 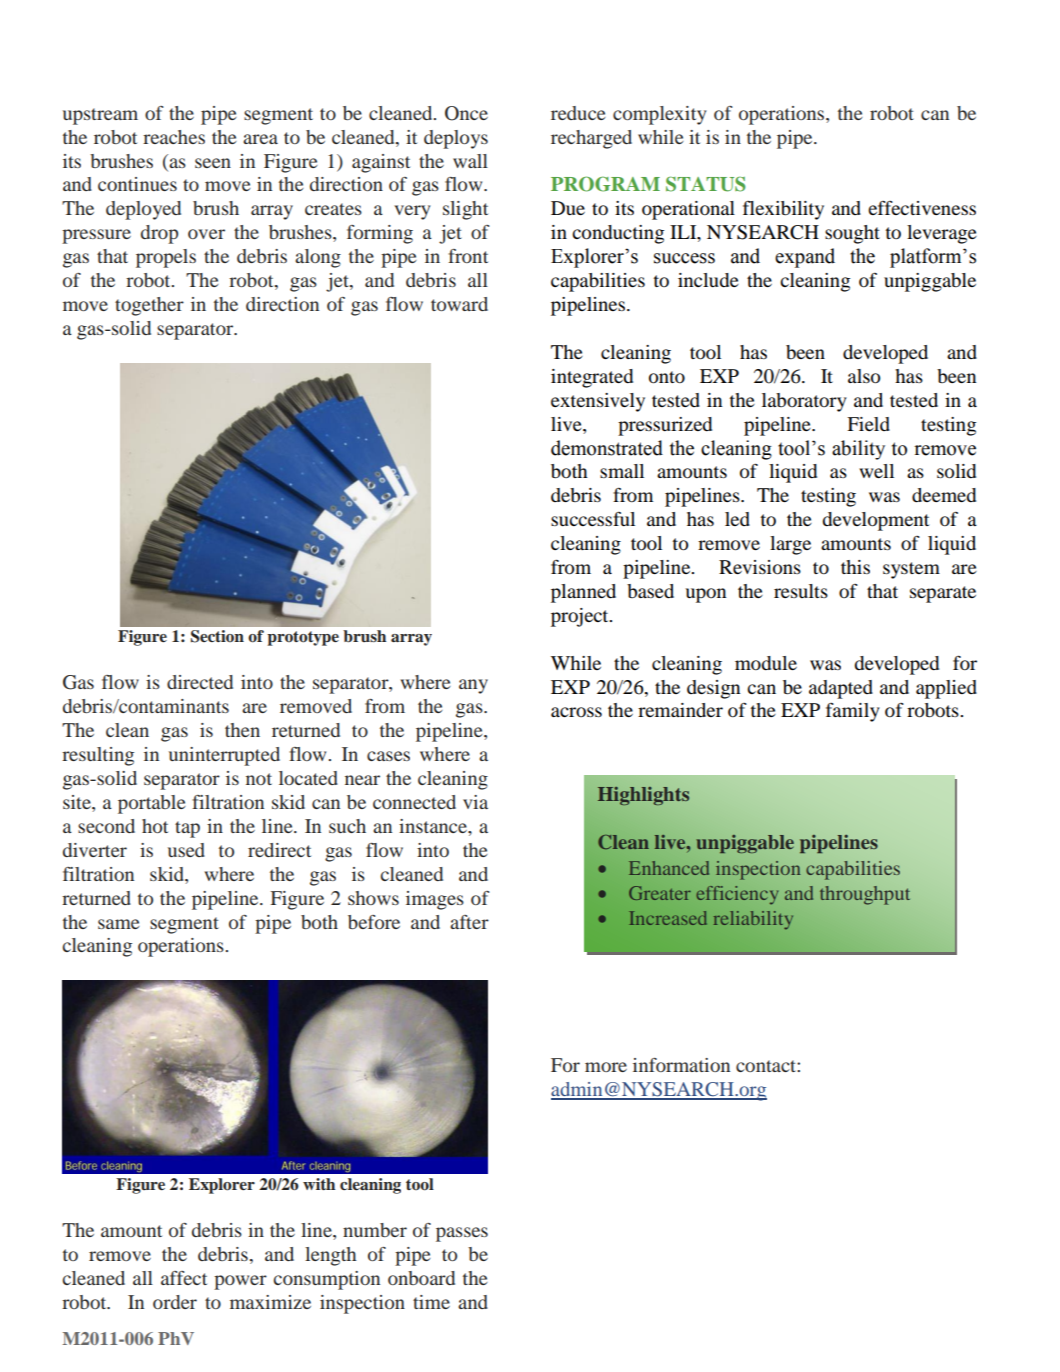 I want to click on affect, so click(x=184, y=1278).
